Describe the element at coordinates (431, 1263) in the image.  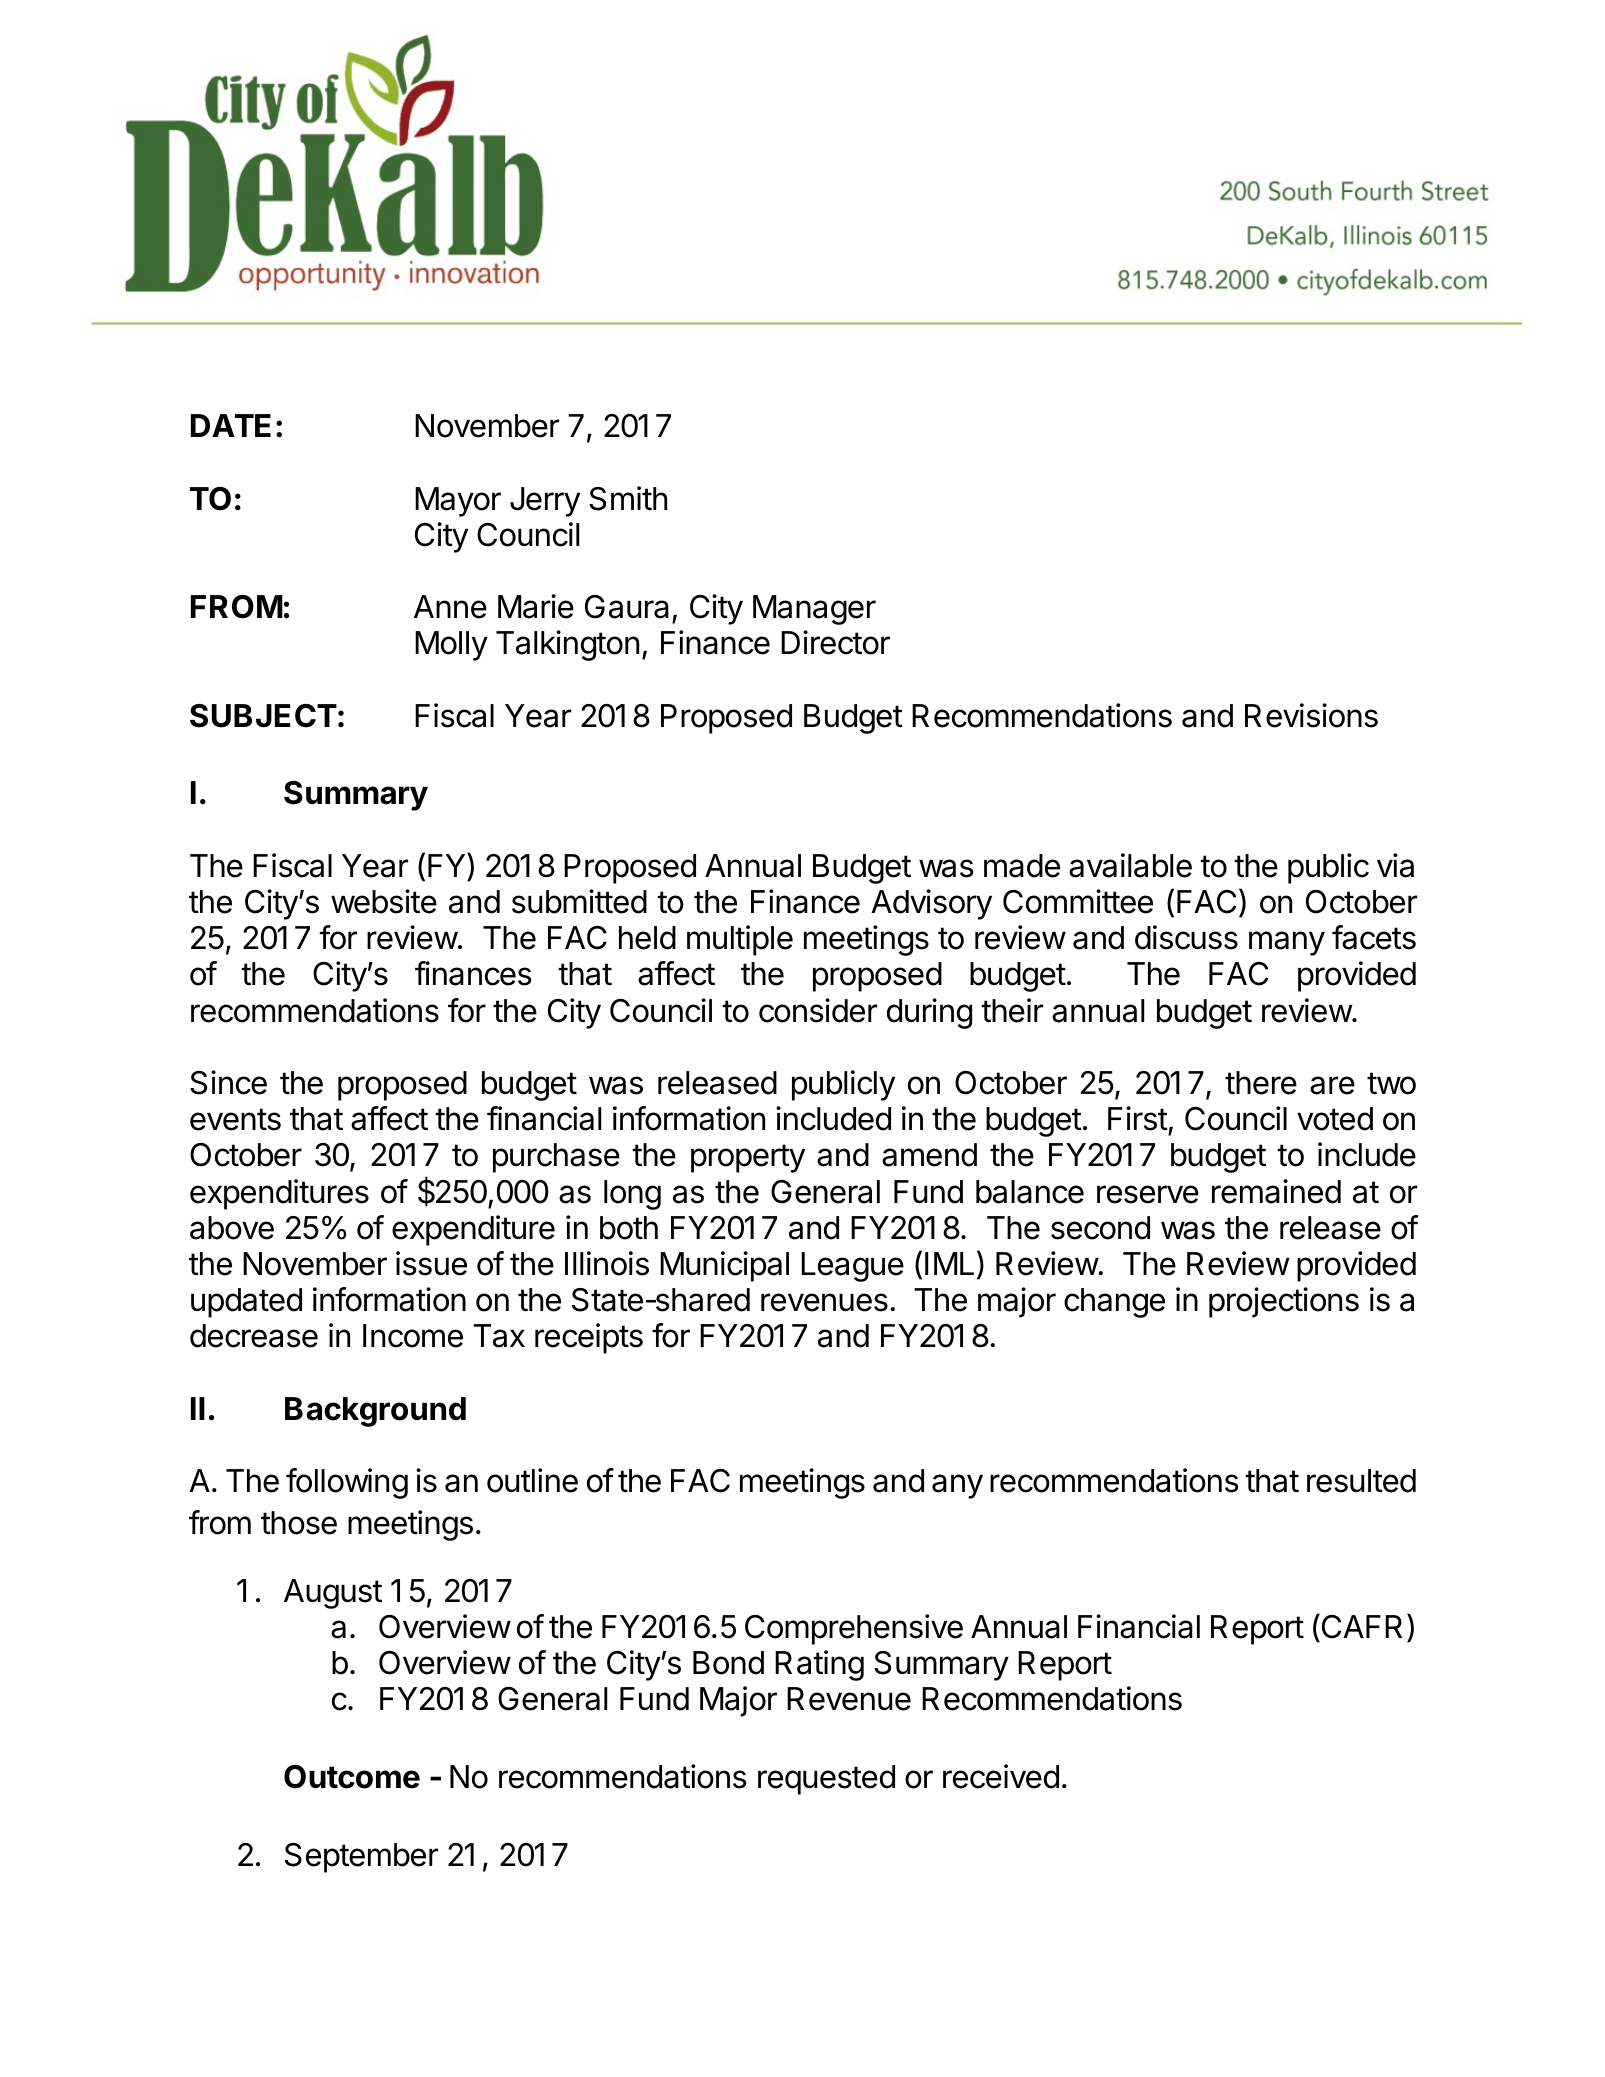
I see `issue` at that location.
